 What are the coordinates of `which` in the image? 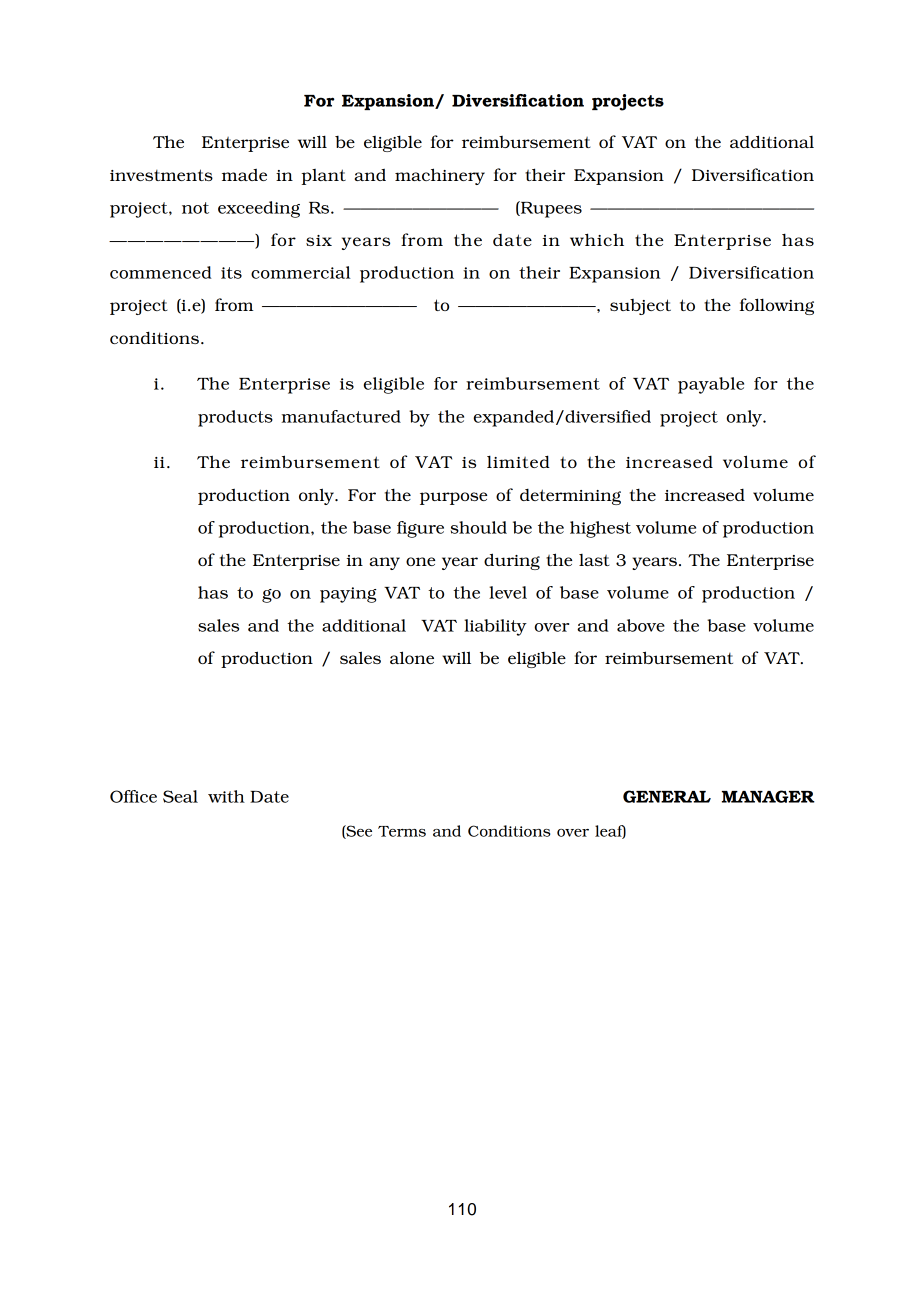 It's located at (597, 239).
